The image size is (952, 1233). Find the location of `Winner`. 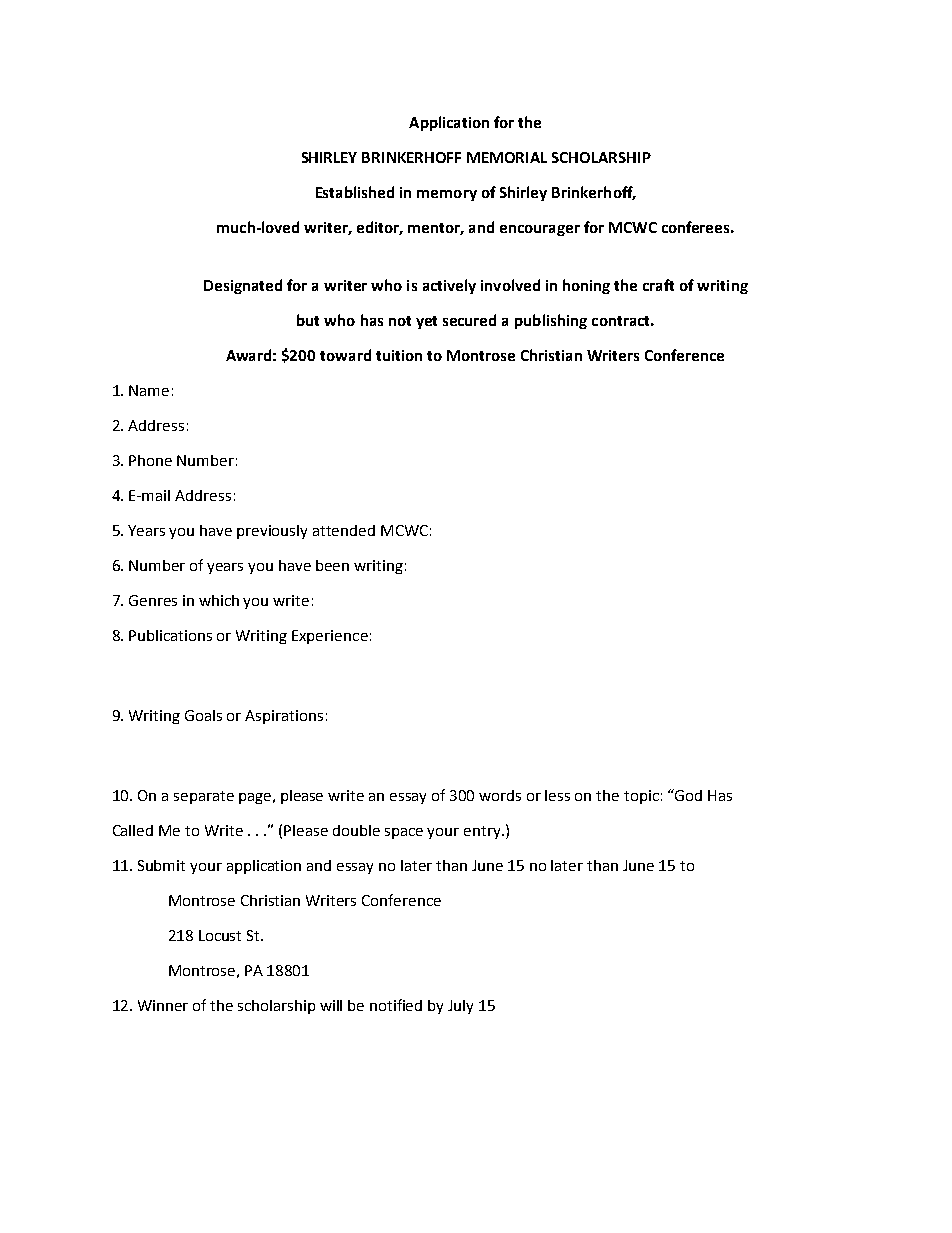

Winner is located at coordinates (163, 1005).
